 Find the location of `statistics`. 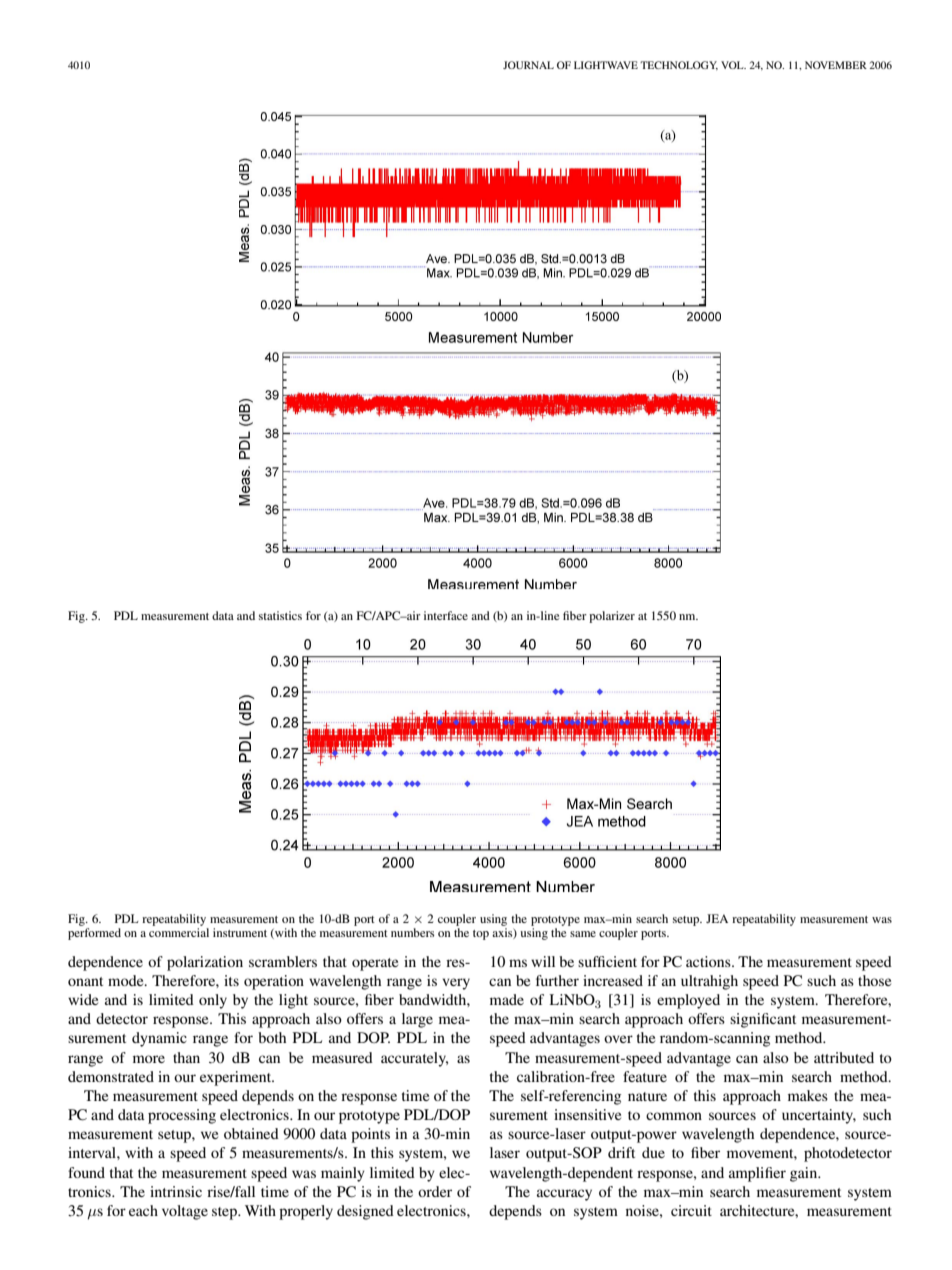

statistics is located at coordinates (280, 615).
